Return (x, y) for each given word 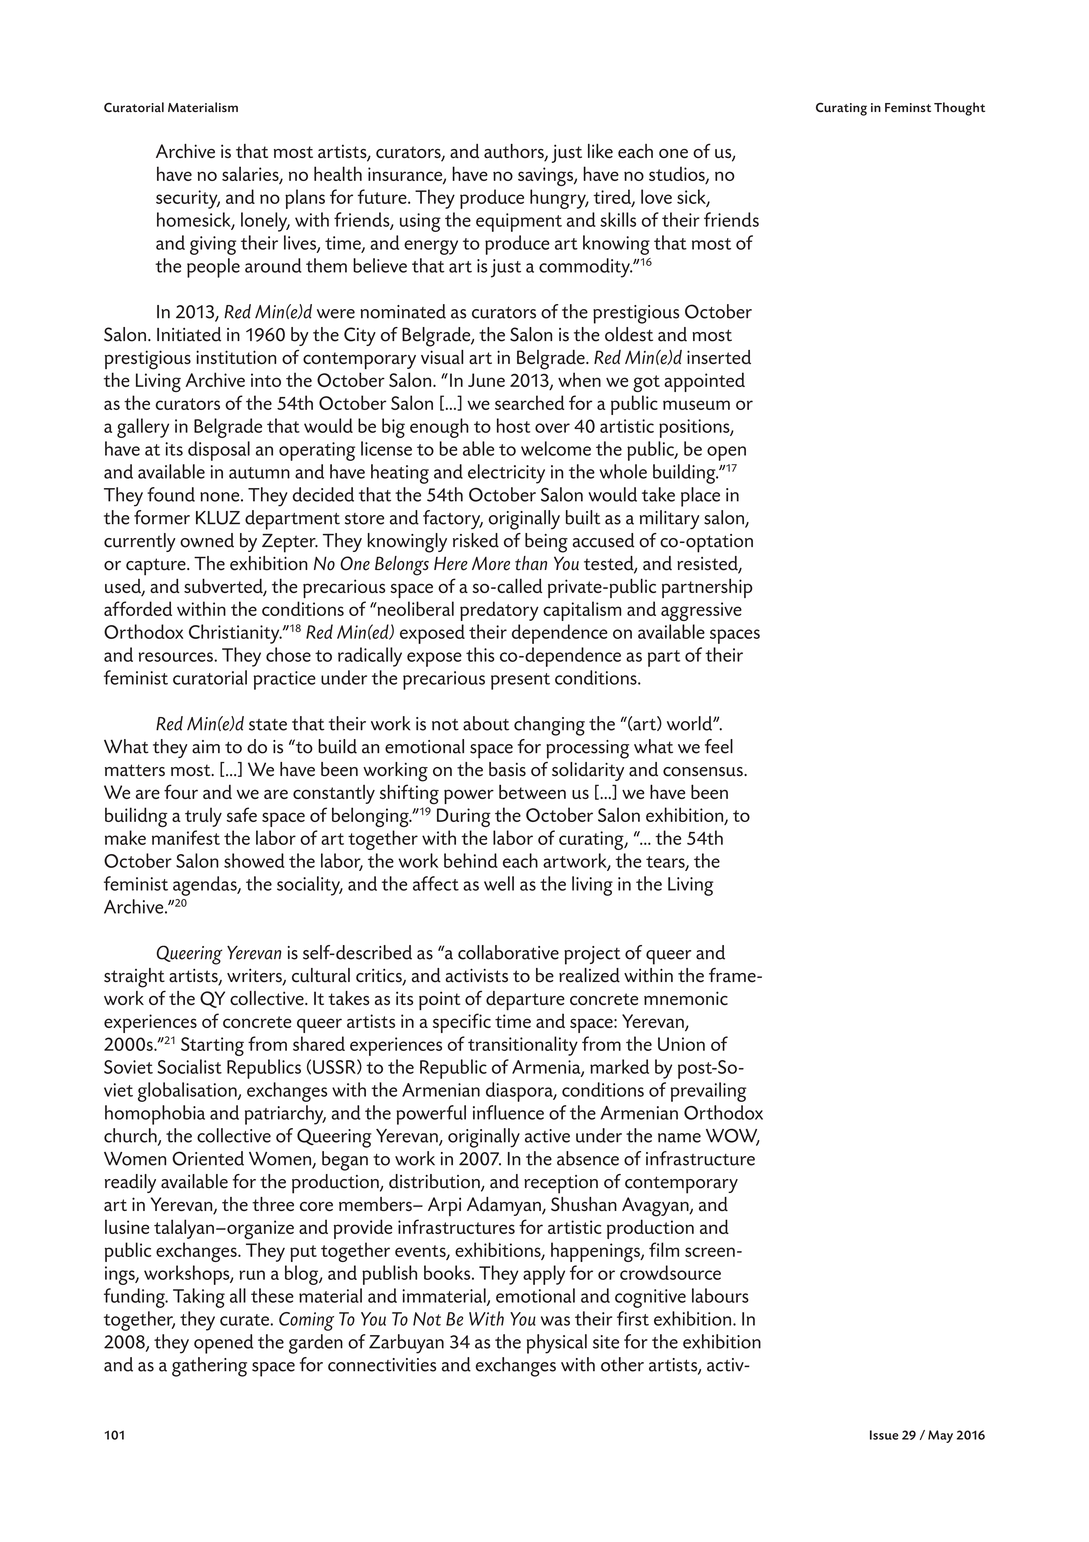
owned (207, 540)
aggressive (701, 611)
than (531, 563)
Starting (212, 1046)
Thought (959, 109)
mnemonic (686, 998)
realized (589, 975)
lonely (265, 222)
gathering (209, 1367)
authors (515, 152)
